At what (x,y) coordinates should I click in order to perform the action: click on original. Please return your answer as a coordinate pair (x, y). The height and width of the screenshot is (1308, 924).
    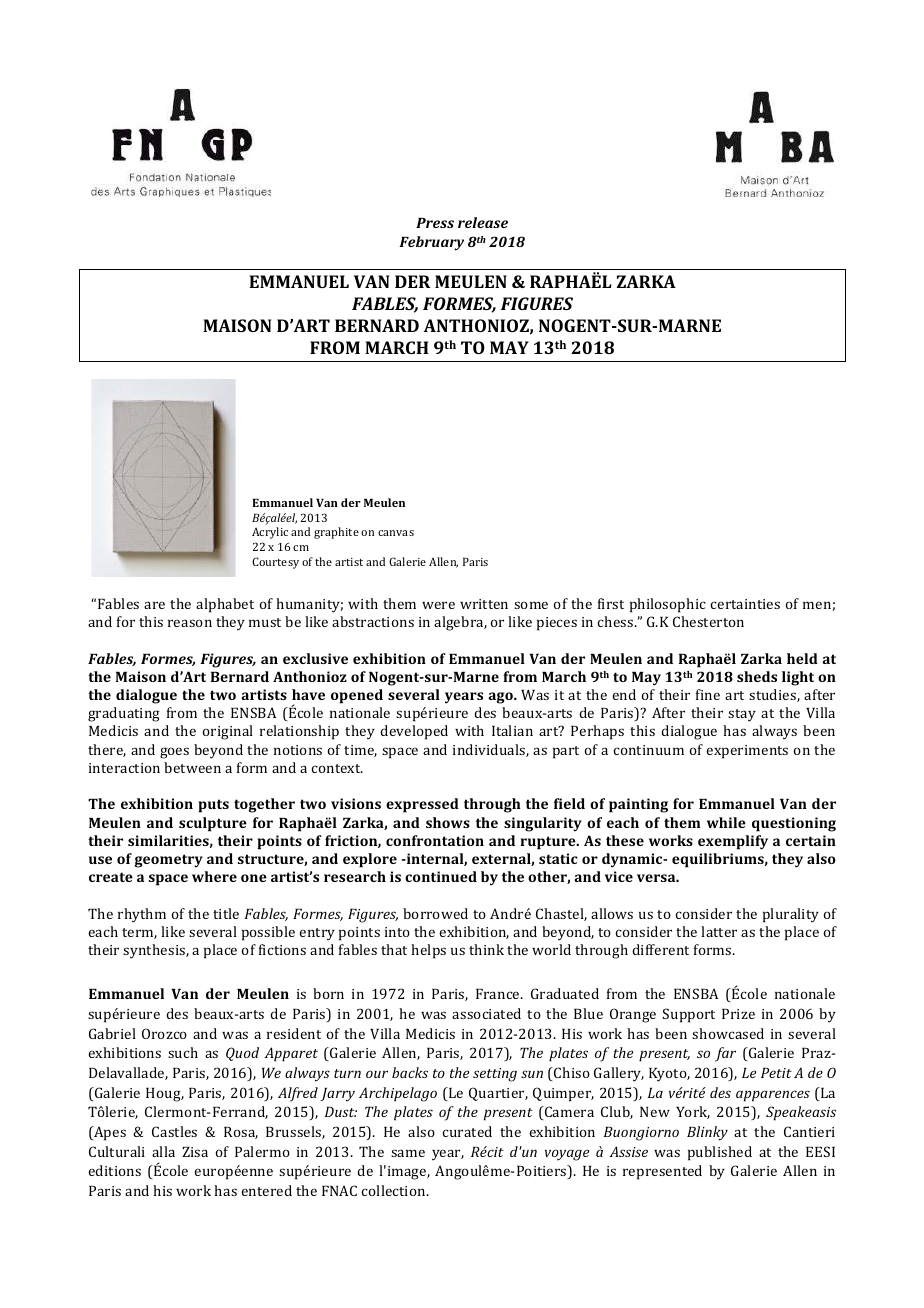
    Looking at the image, I should click on (227, 732).
